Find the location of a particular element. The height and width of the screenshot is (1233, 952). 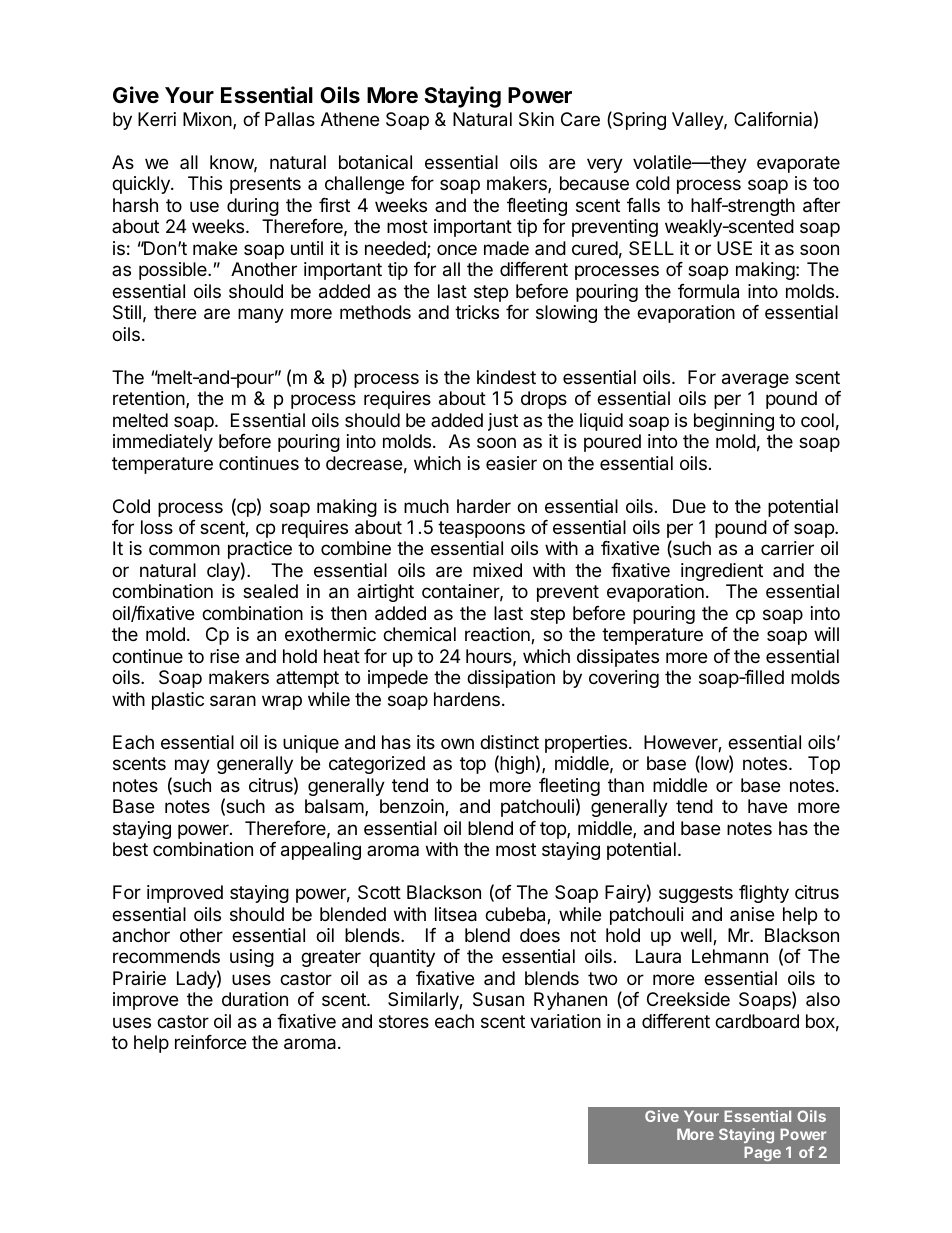

ingredient is located at coordinates (722, 572).
